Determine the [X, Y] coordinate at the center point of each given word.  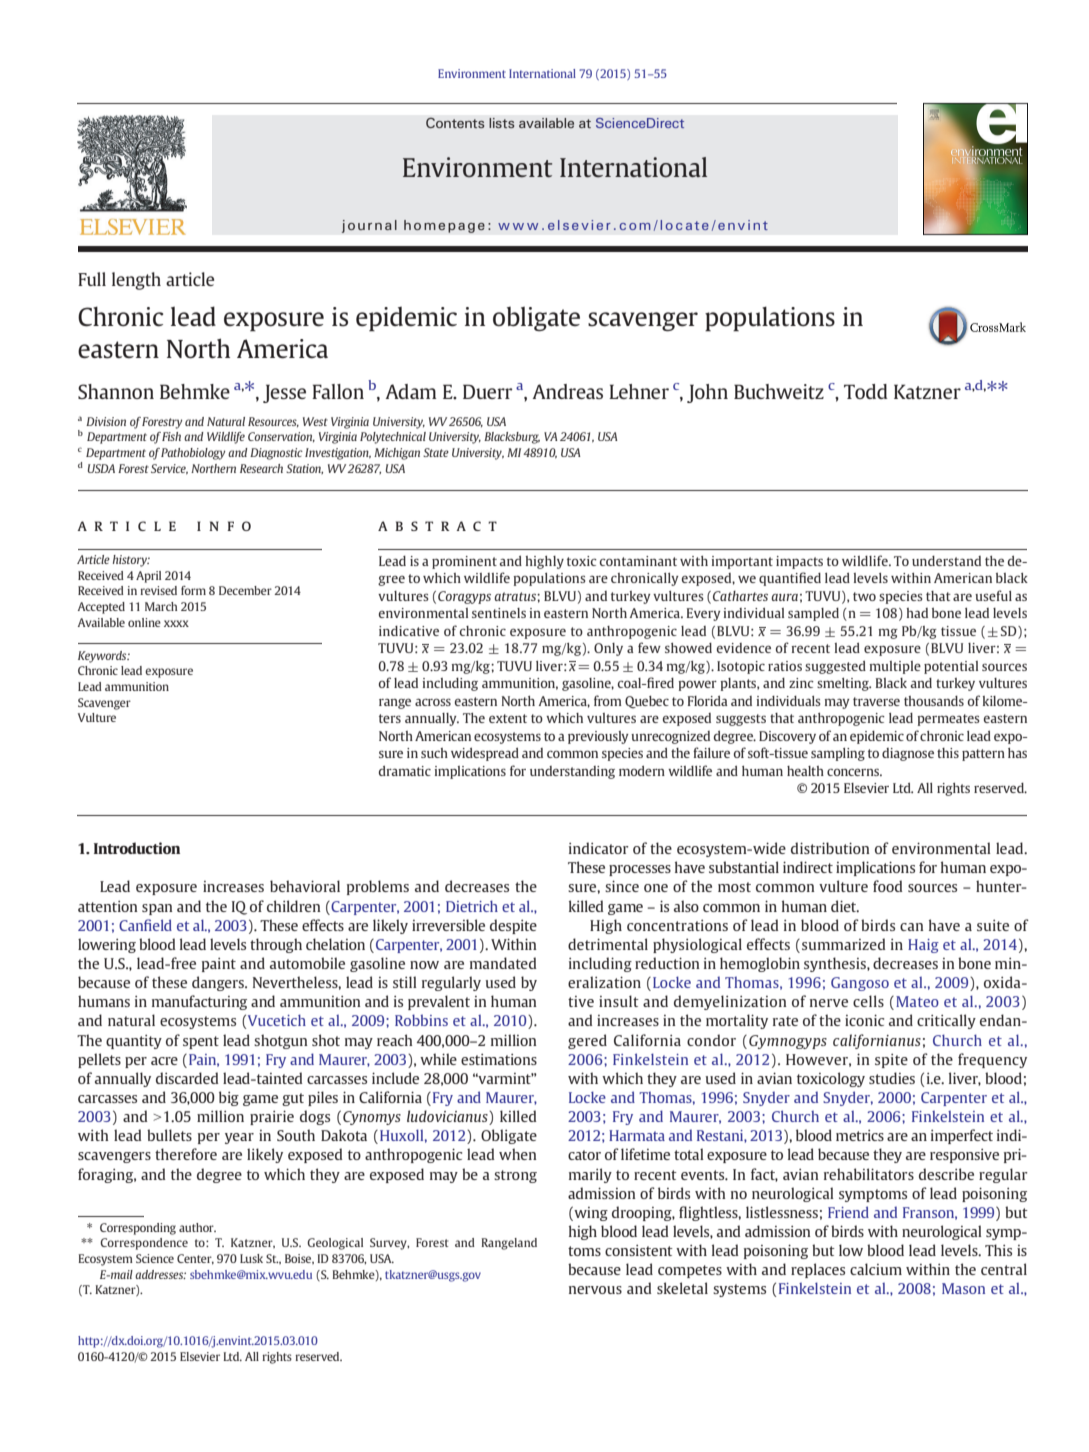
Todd [866, 391]
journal [369, 226]
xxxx [176, 623]
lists [501, 123]
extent [508, 718]
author [197, 1227]
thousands [934, 701]
